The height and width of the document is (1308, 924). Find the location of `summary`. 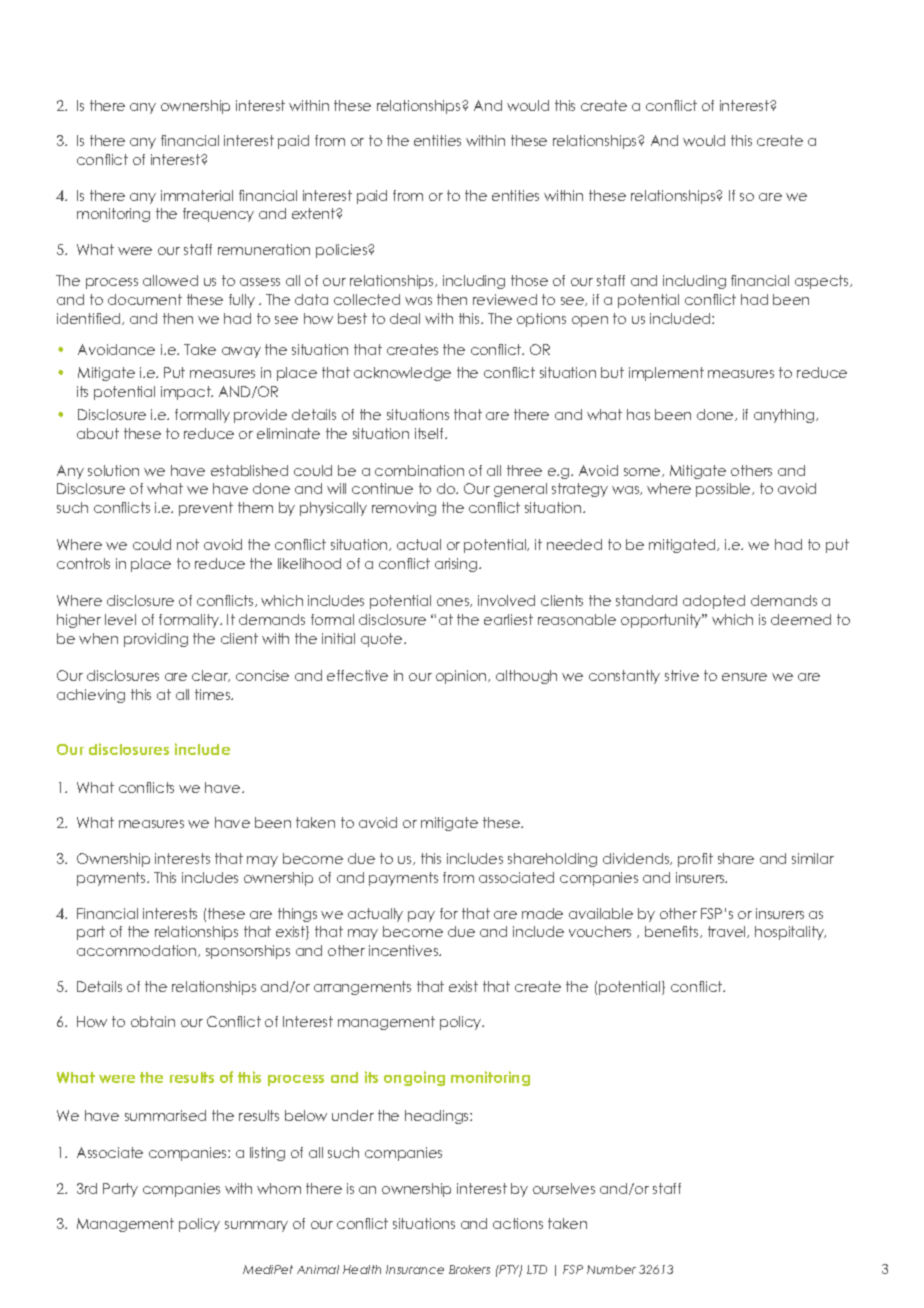

summary is located at coordinates (256, 1226).
